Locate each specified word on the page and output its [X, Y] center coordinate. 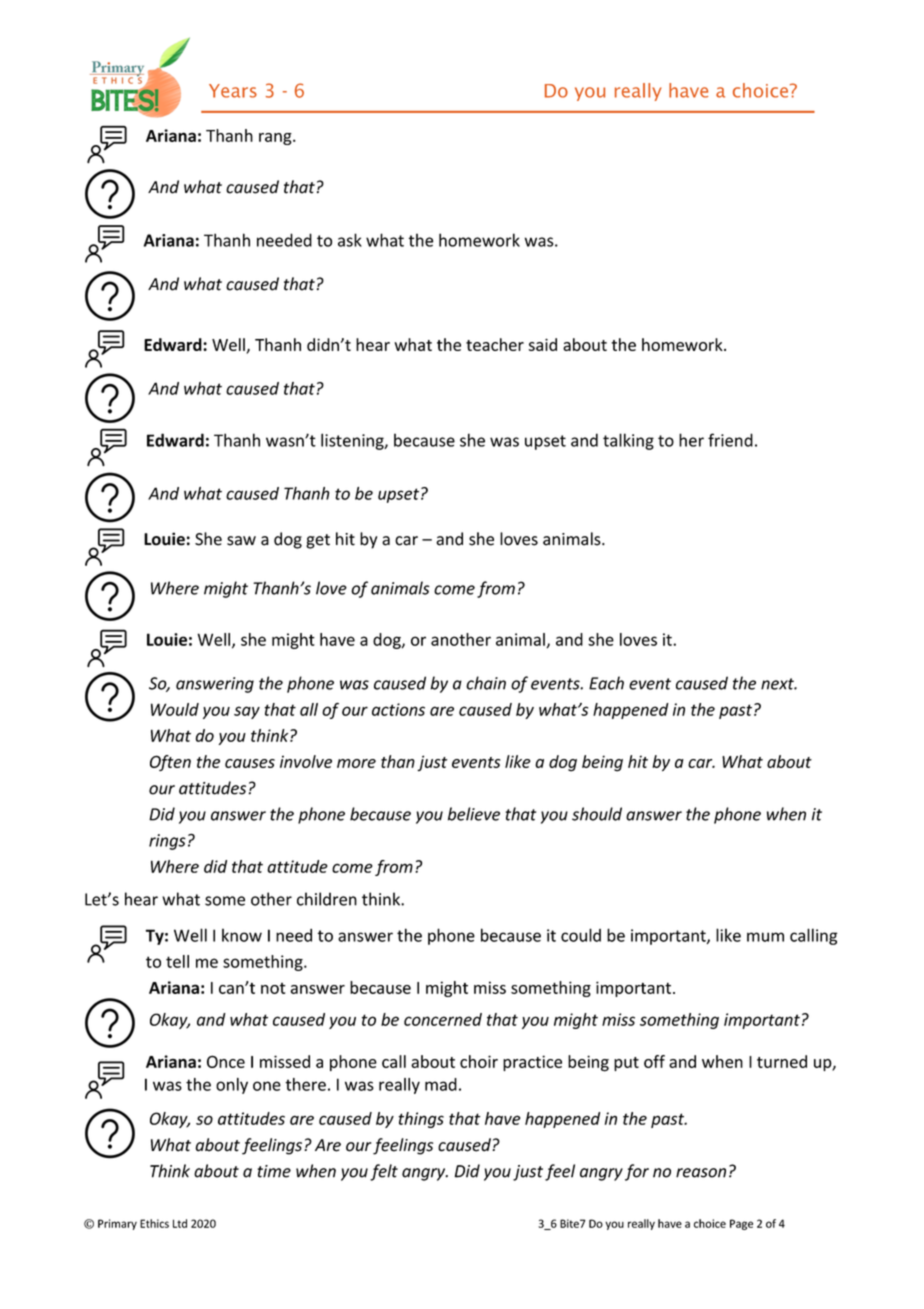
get [318, 541]
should [597, 814]
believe [474, 814]
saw [241, 541]
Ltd [180, 1223]
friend [730, 440]
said [543, 344]
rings [167, 842]
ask [350, 240]
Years [233, 91]
